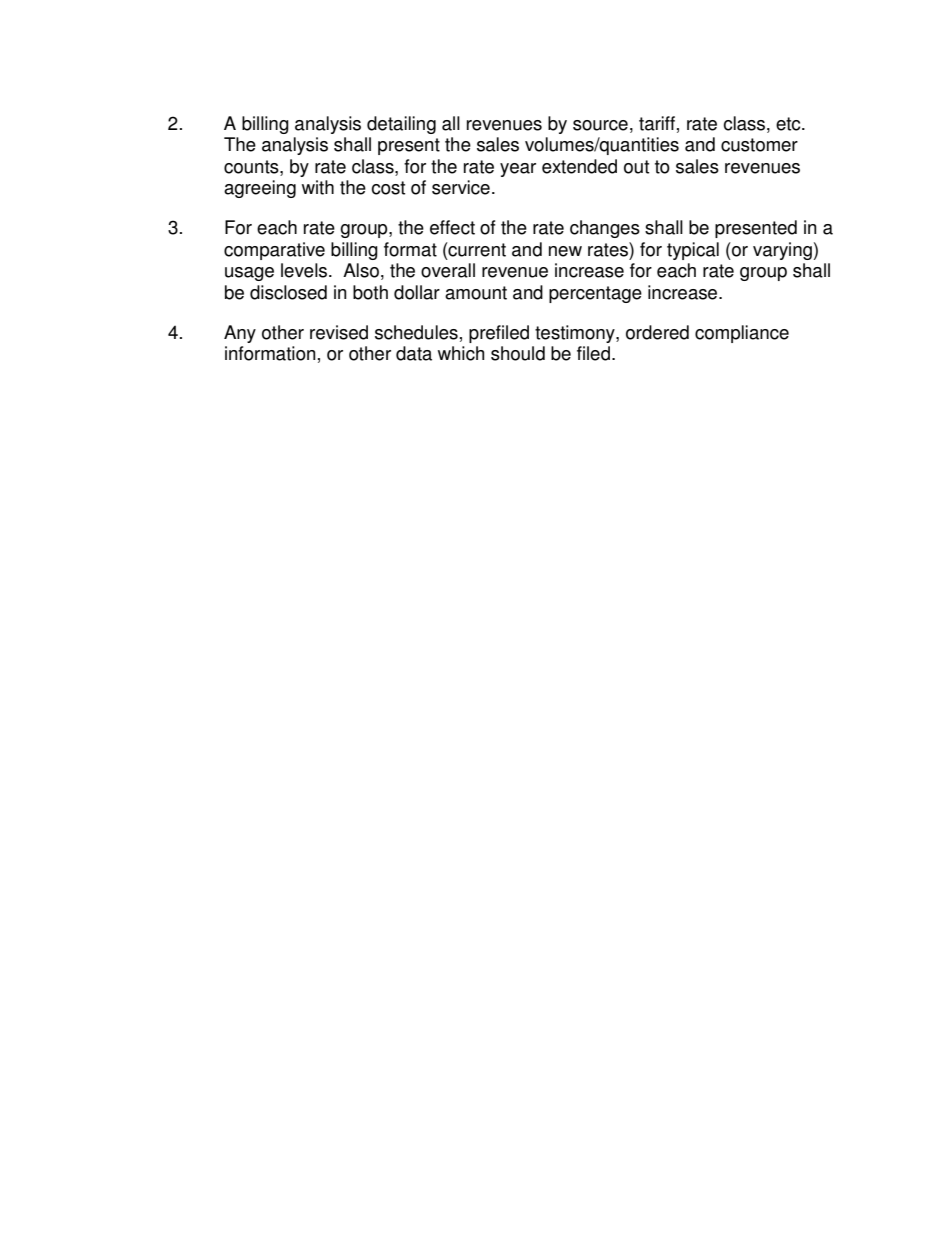 The width and height of the page is (952, 1233). What do you see at coordinates (518, 353) in the page?
I see `should` at bounding box center [518, 353].
